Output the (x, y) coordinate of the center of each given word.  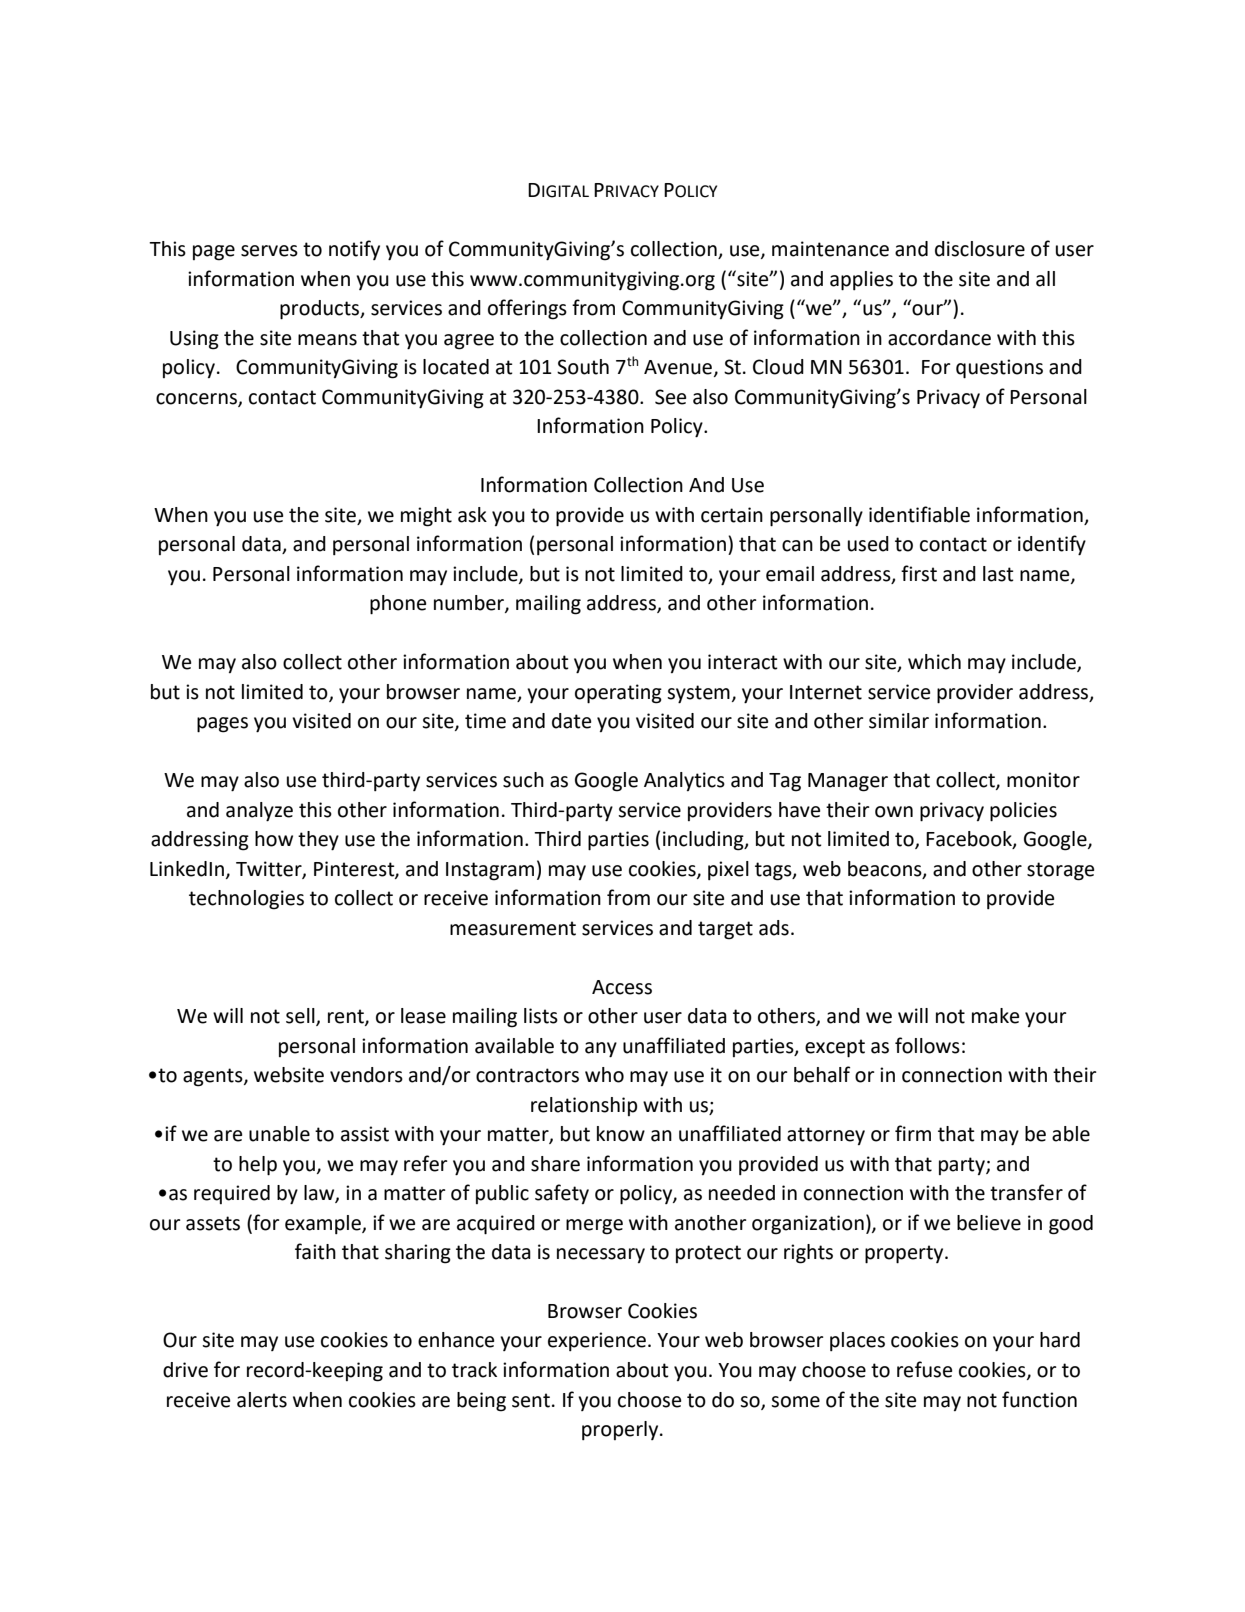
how (274, 839)
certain (732, 515)
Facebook (970, 840)
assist (365, 1134)
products (321, 310)
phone (398, 605)
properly (621, 1430)
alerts (262, 1400)
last (998, 574)
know (621, 1134)
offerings (527, 309)
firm (913, 1133)
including (704, 841)
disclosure (980, 249)
